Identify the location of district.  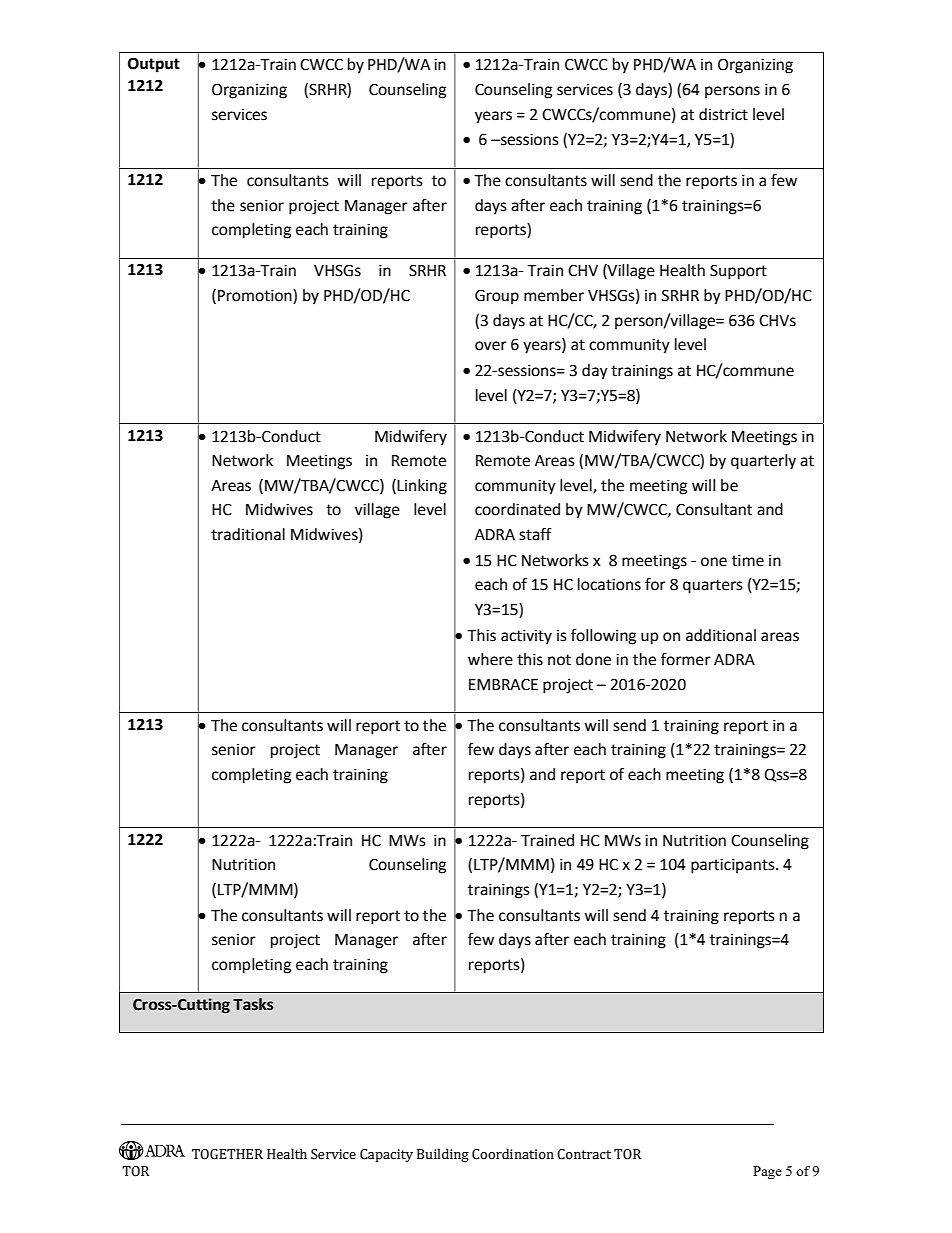
(723, 114).
